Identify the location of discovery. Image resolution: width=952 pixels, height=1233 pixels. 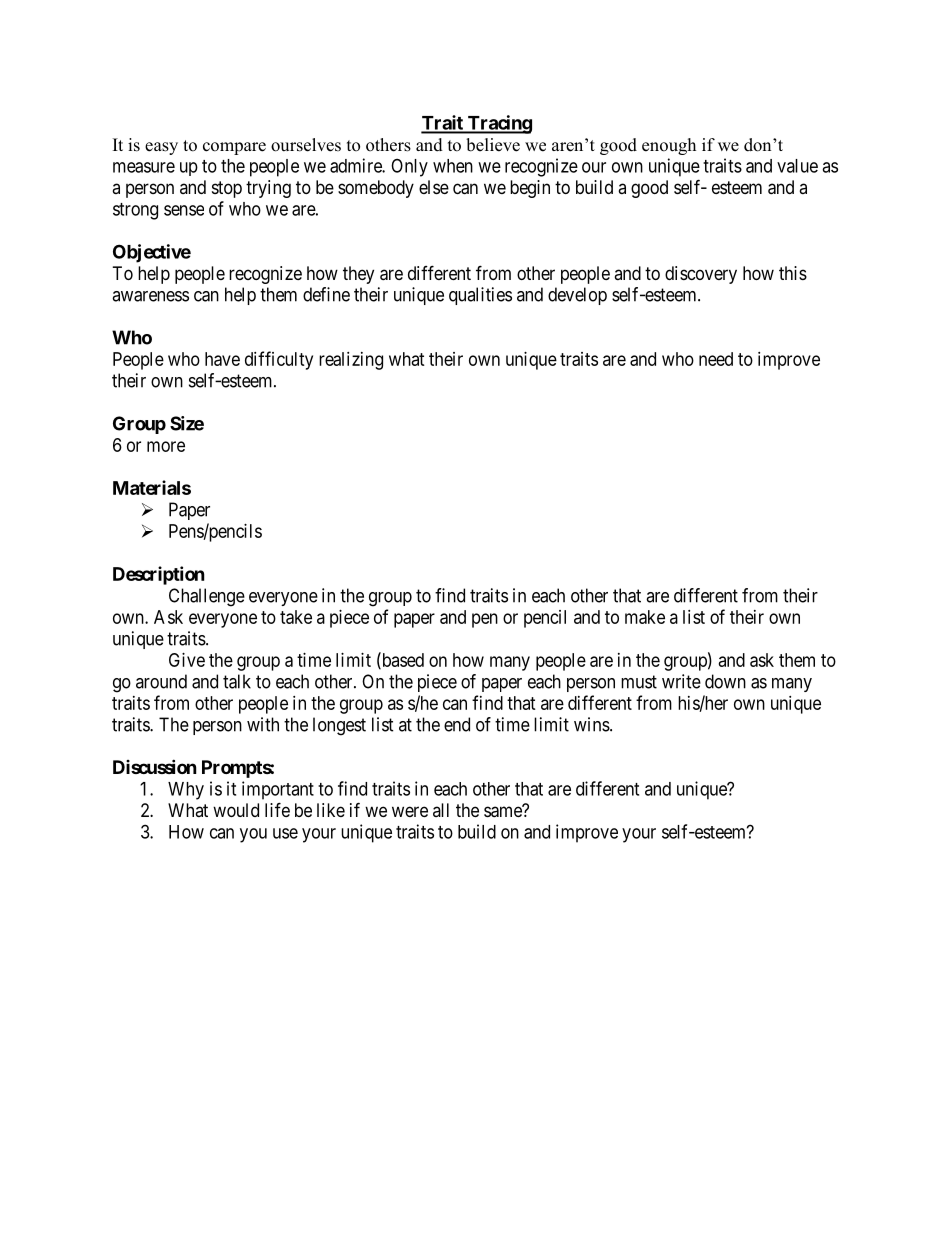
(701, 275).
